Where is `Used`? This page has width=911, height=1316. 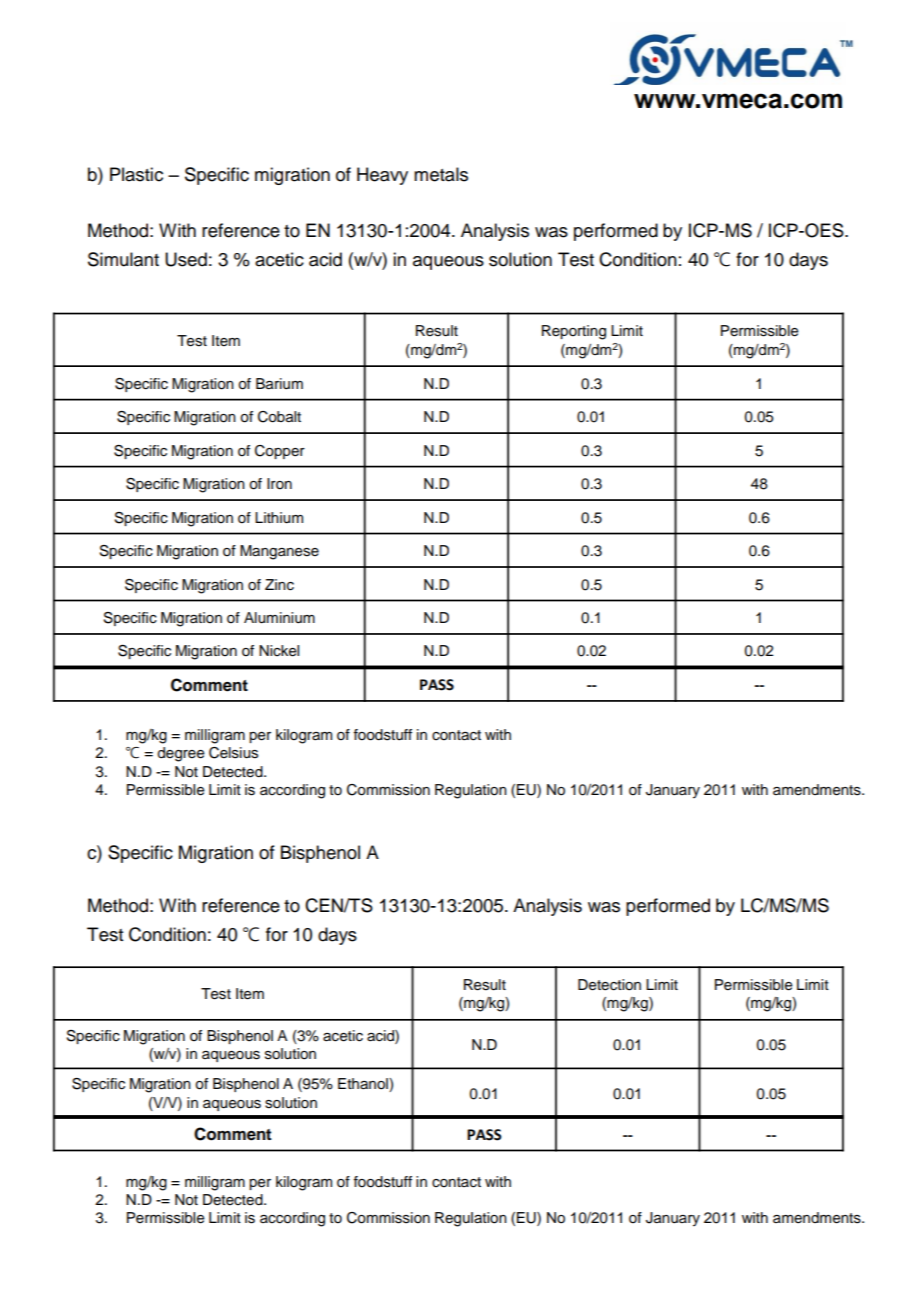
Used is located at coordinates (186, 259).
